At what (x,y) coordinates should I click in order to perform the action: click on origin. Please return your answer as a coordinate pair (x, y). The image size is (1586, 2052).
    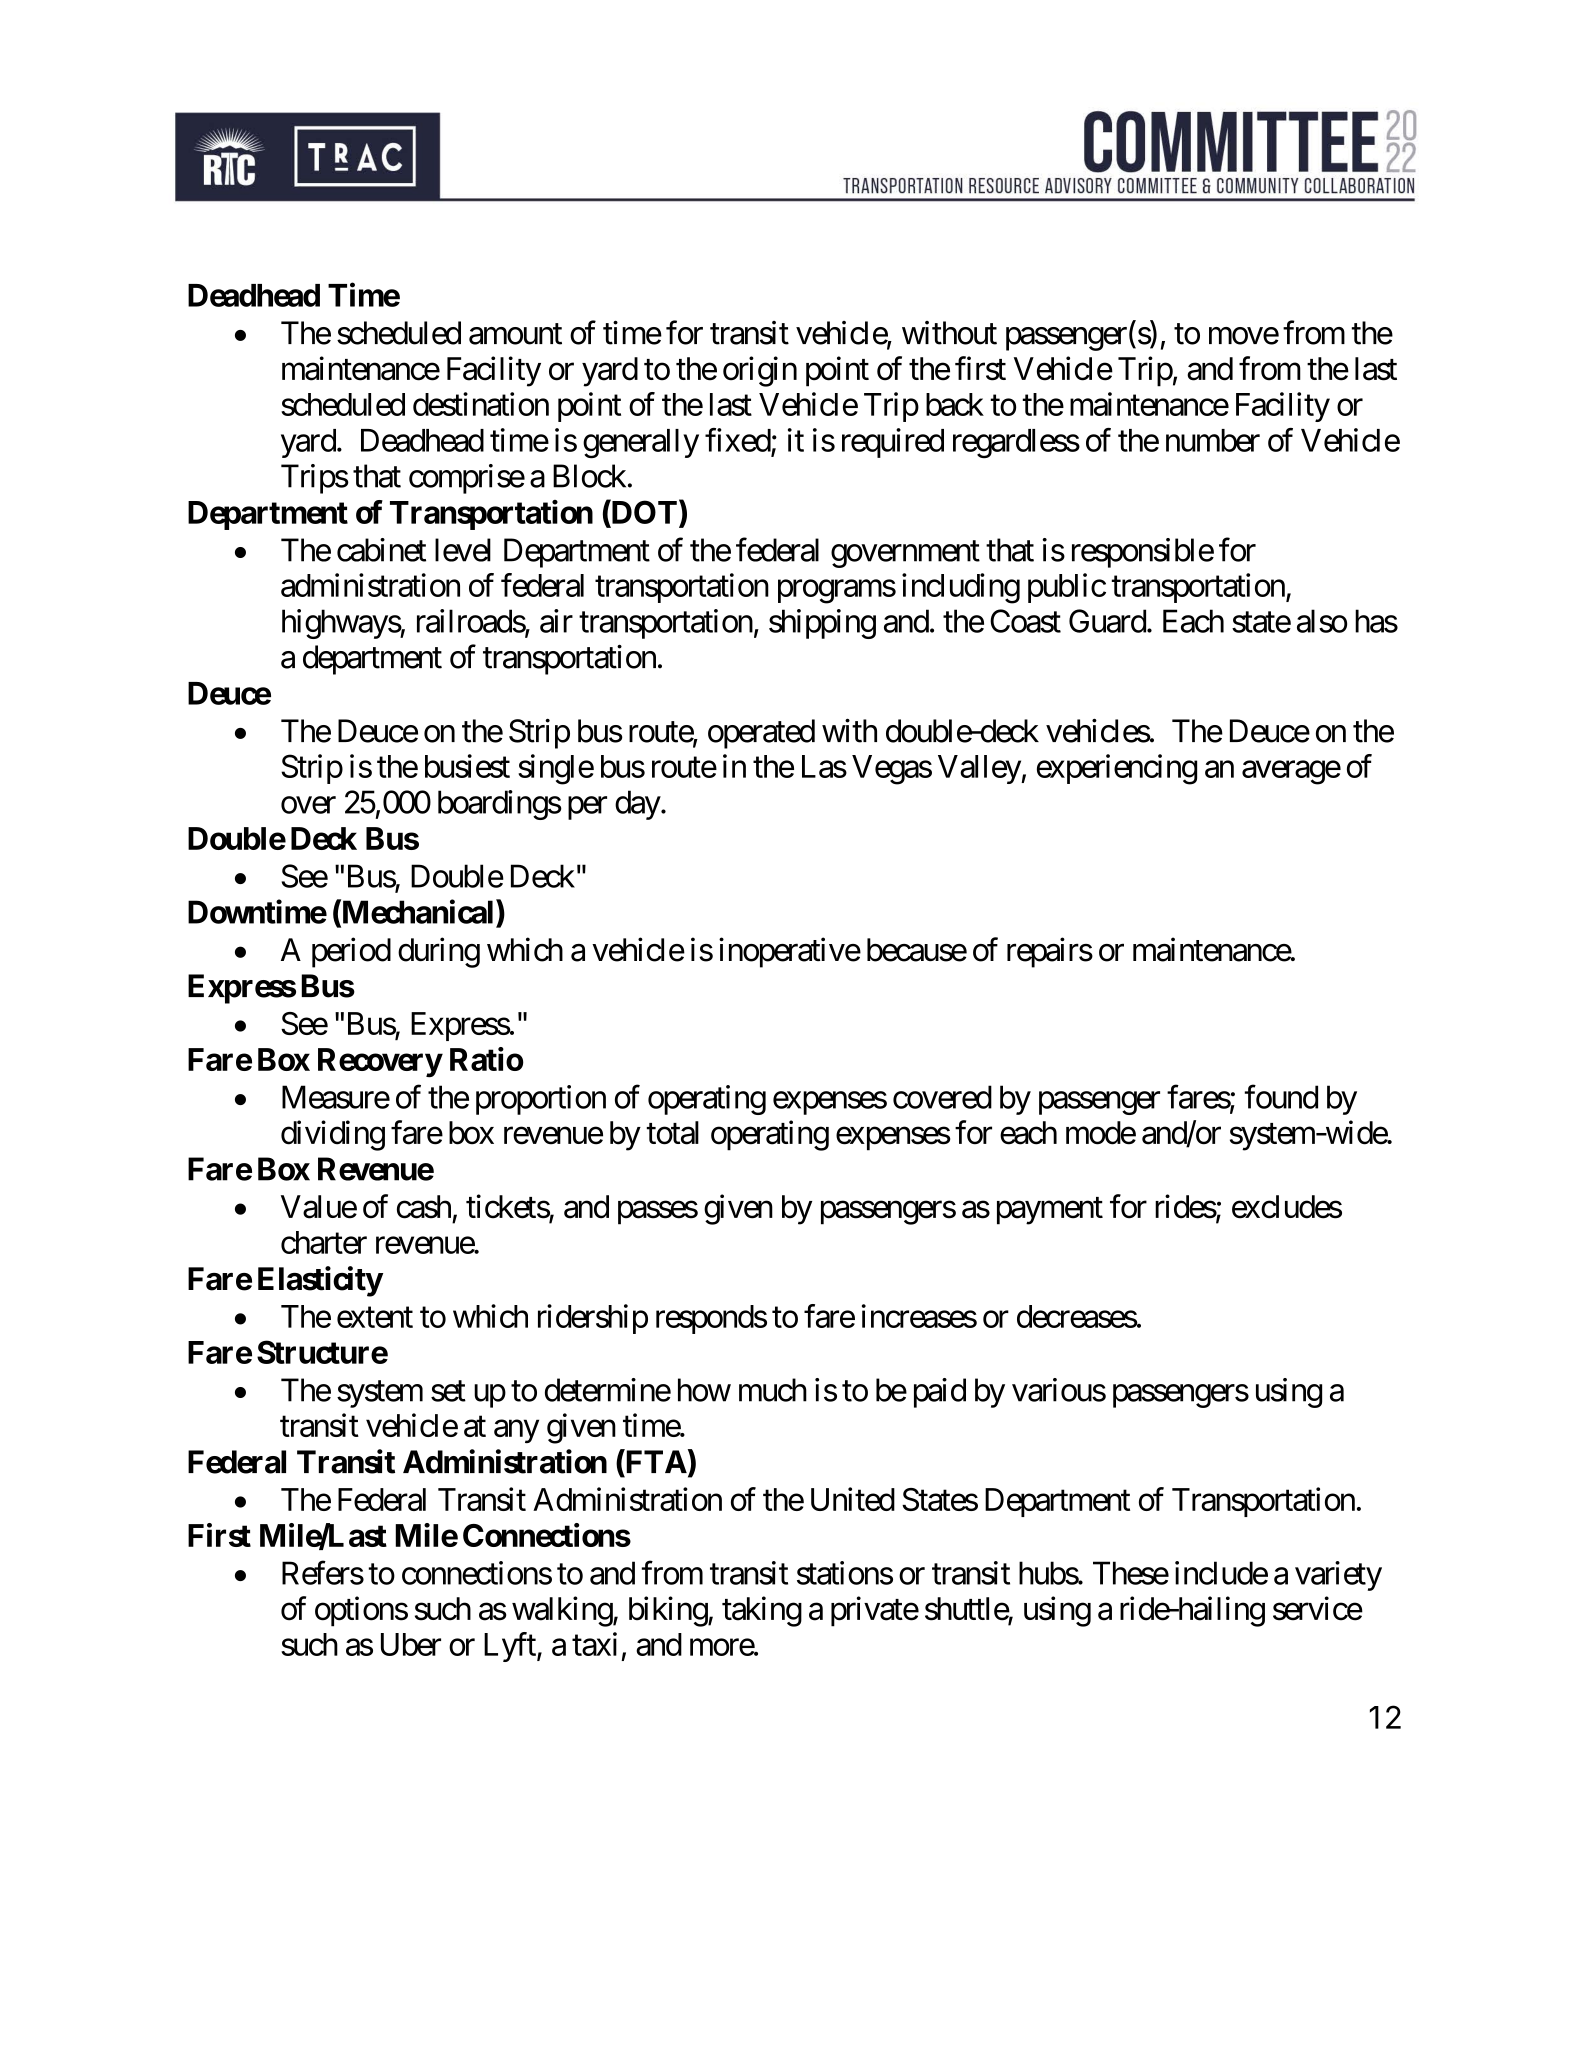
    Looking at the image, I should click on (760, 371).
